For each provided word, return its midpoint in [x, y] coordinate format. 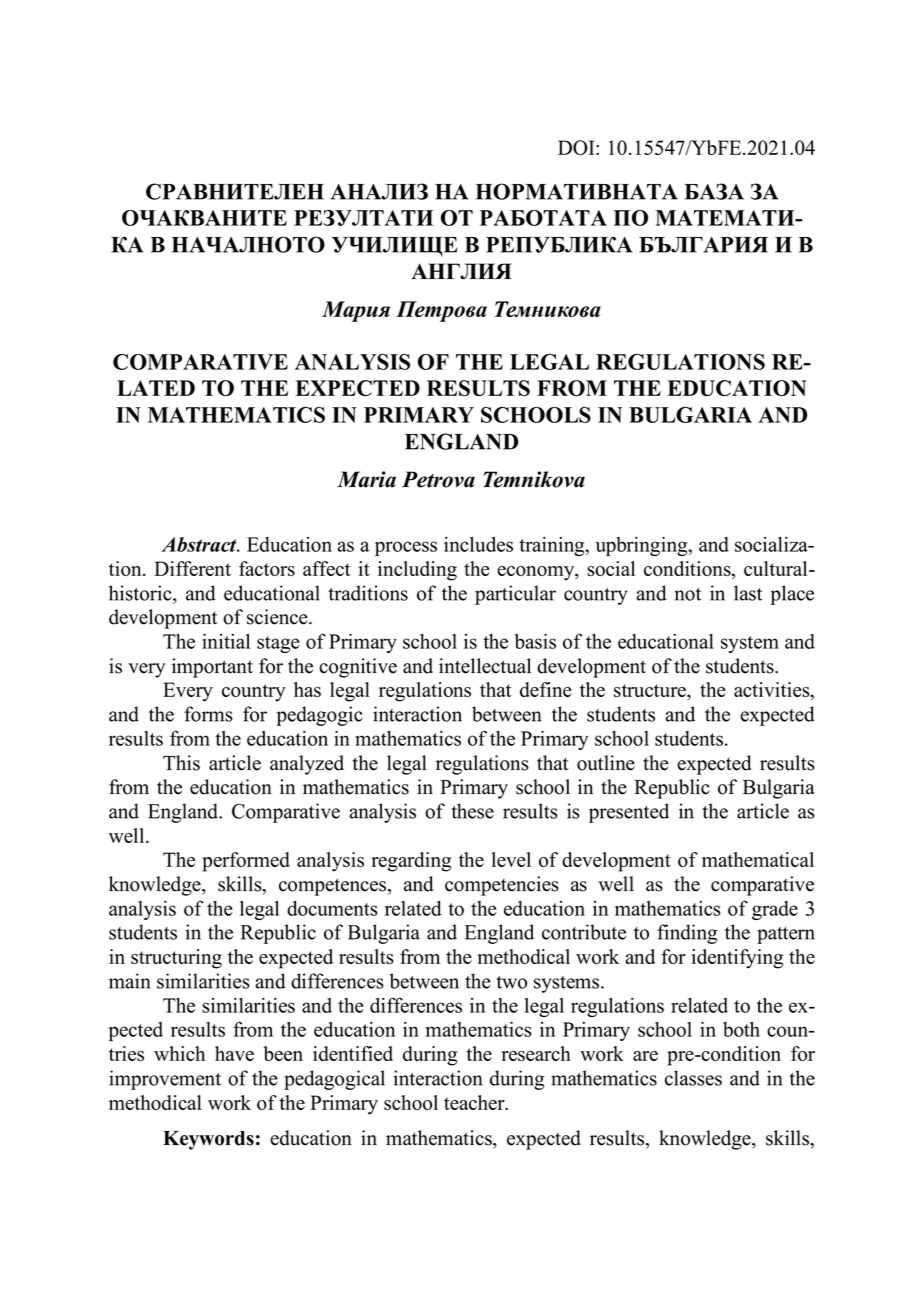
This [181, 763]
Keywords [208, 1140]
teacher [475, 1102]
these [472, 811]
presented [629, 813]
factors [267, 568]
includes [478, 544]
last [748, 593]
